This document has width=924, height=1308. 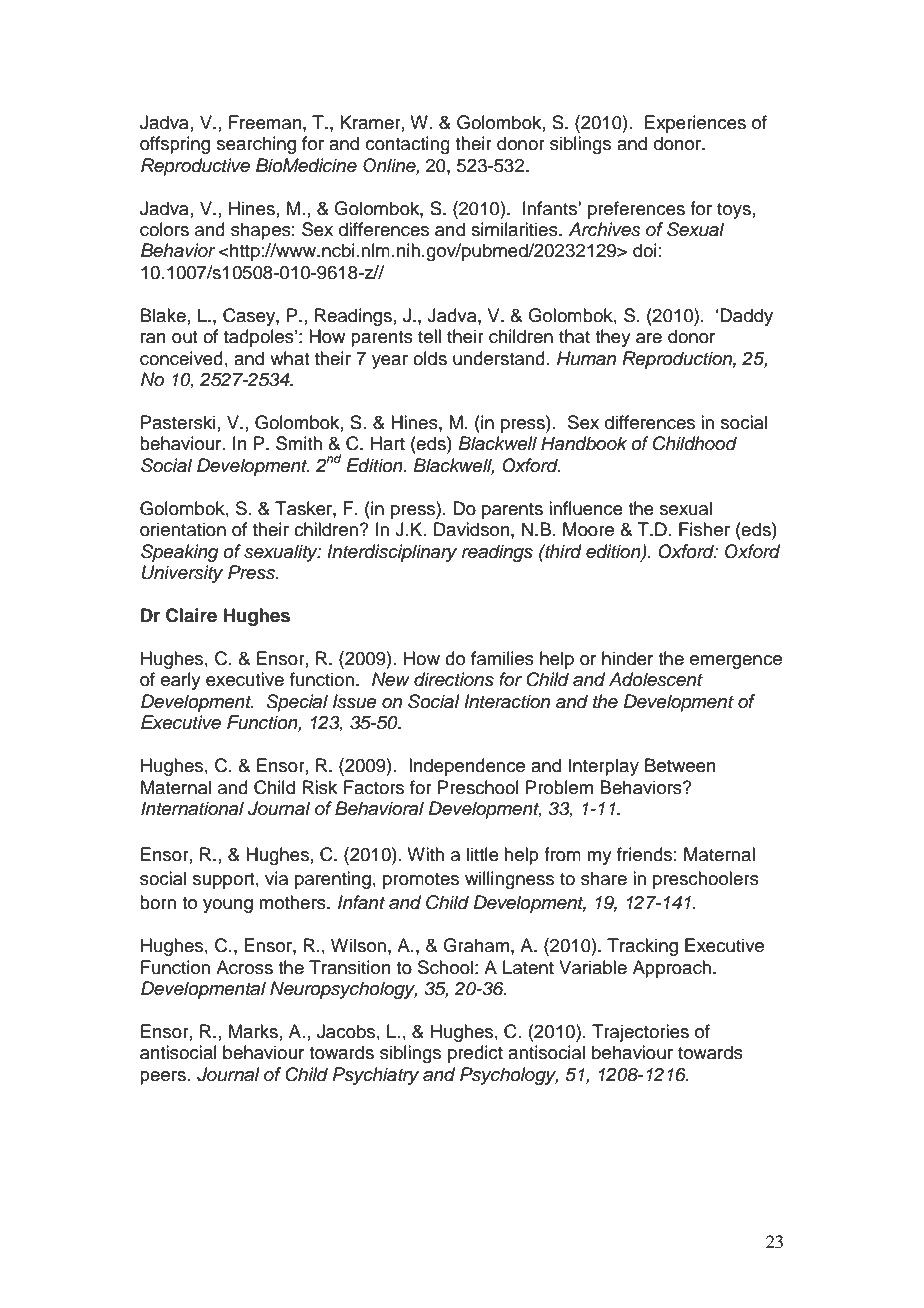 I want to click on they, so click(x=613, y=338).
